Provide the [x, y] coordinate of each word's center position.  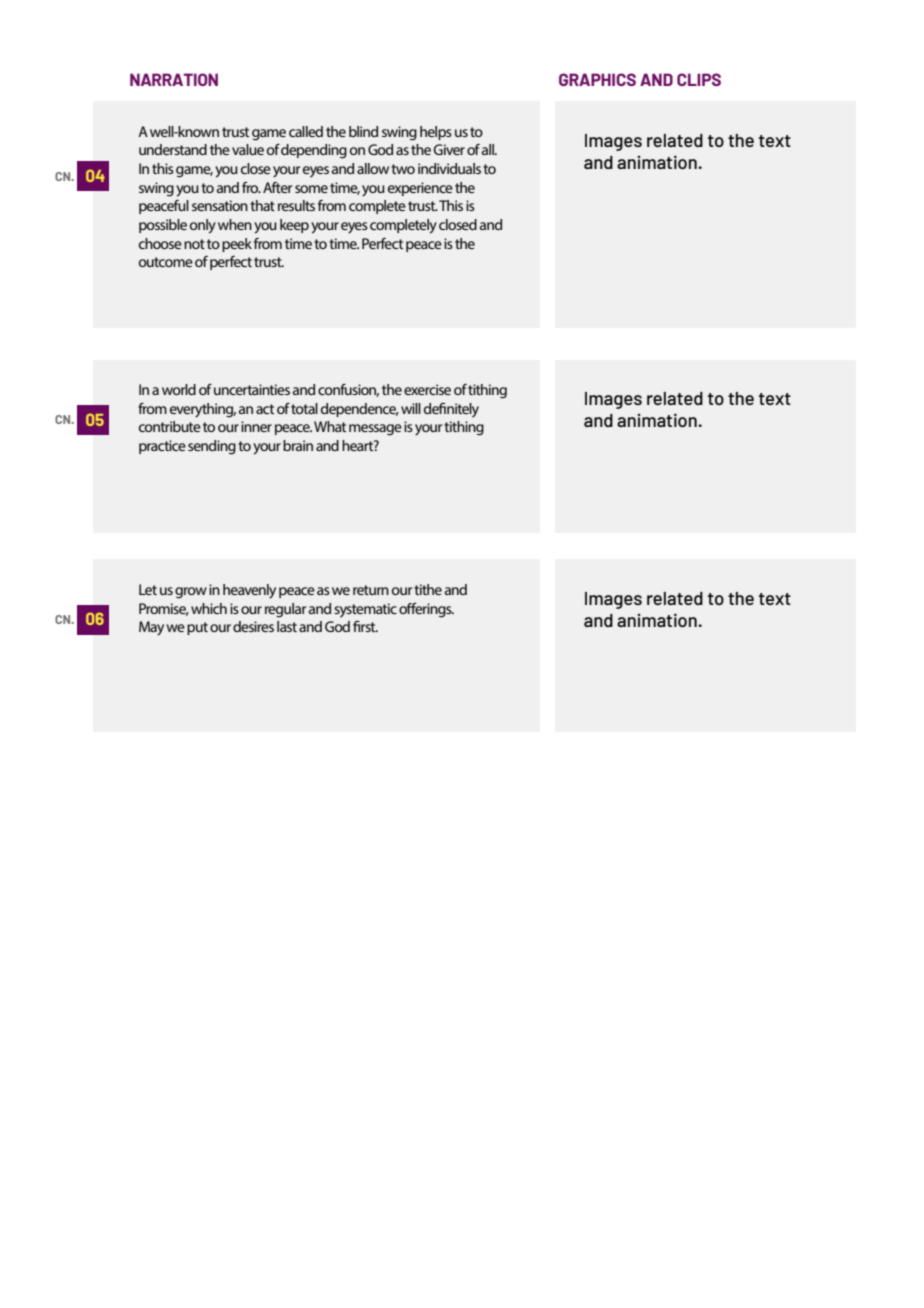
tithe [428, 589]
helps [436, 133]
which [209, 608]
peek [237, 245]
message [375, 430]
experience [420, 189]
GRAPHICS [597, 79]
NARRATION [174, 79]
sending [212, 447]
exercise [427, 389]
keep [294, 226]
